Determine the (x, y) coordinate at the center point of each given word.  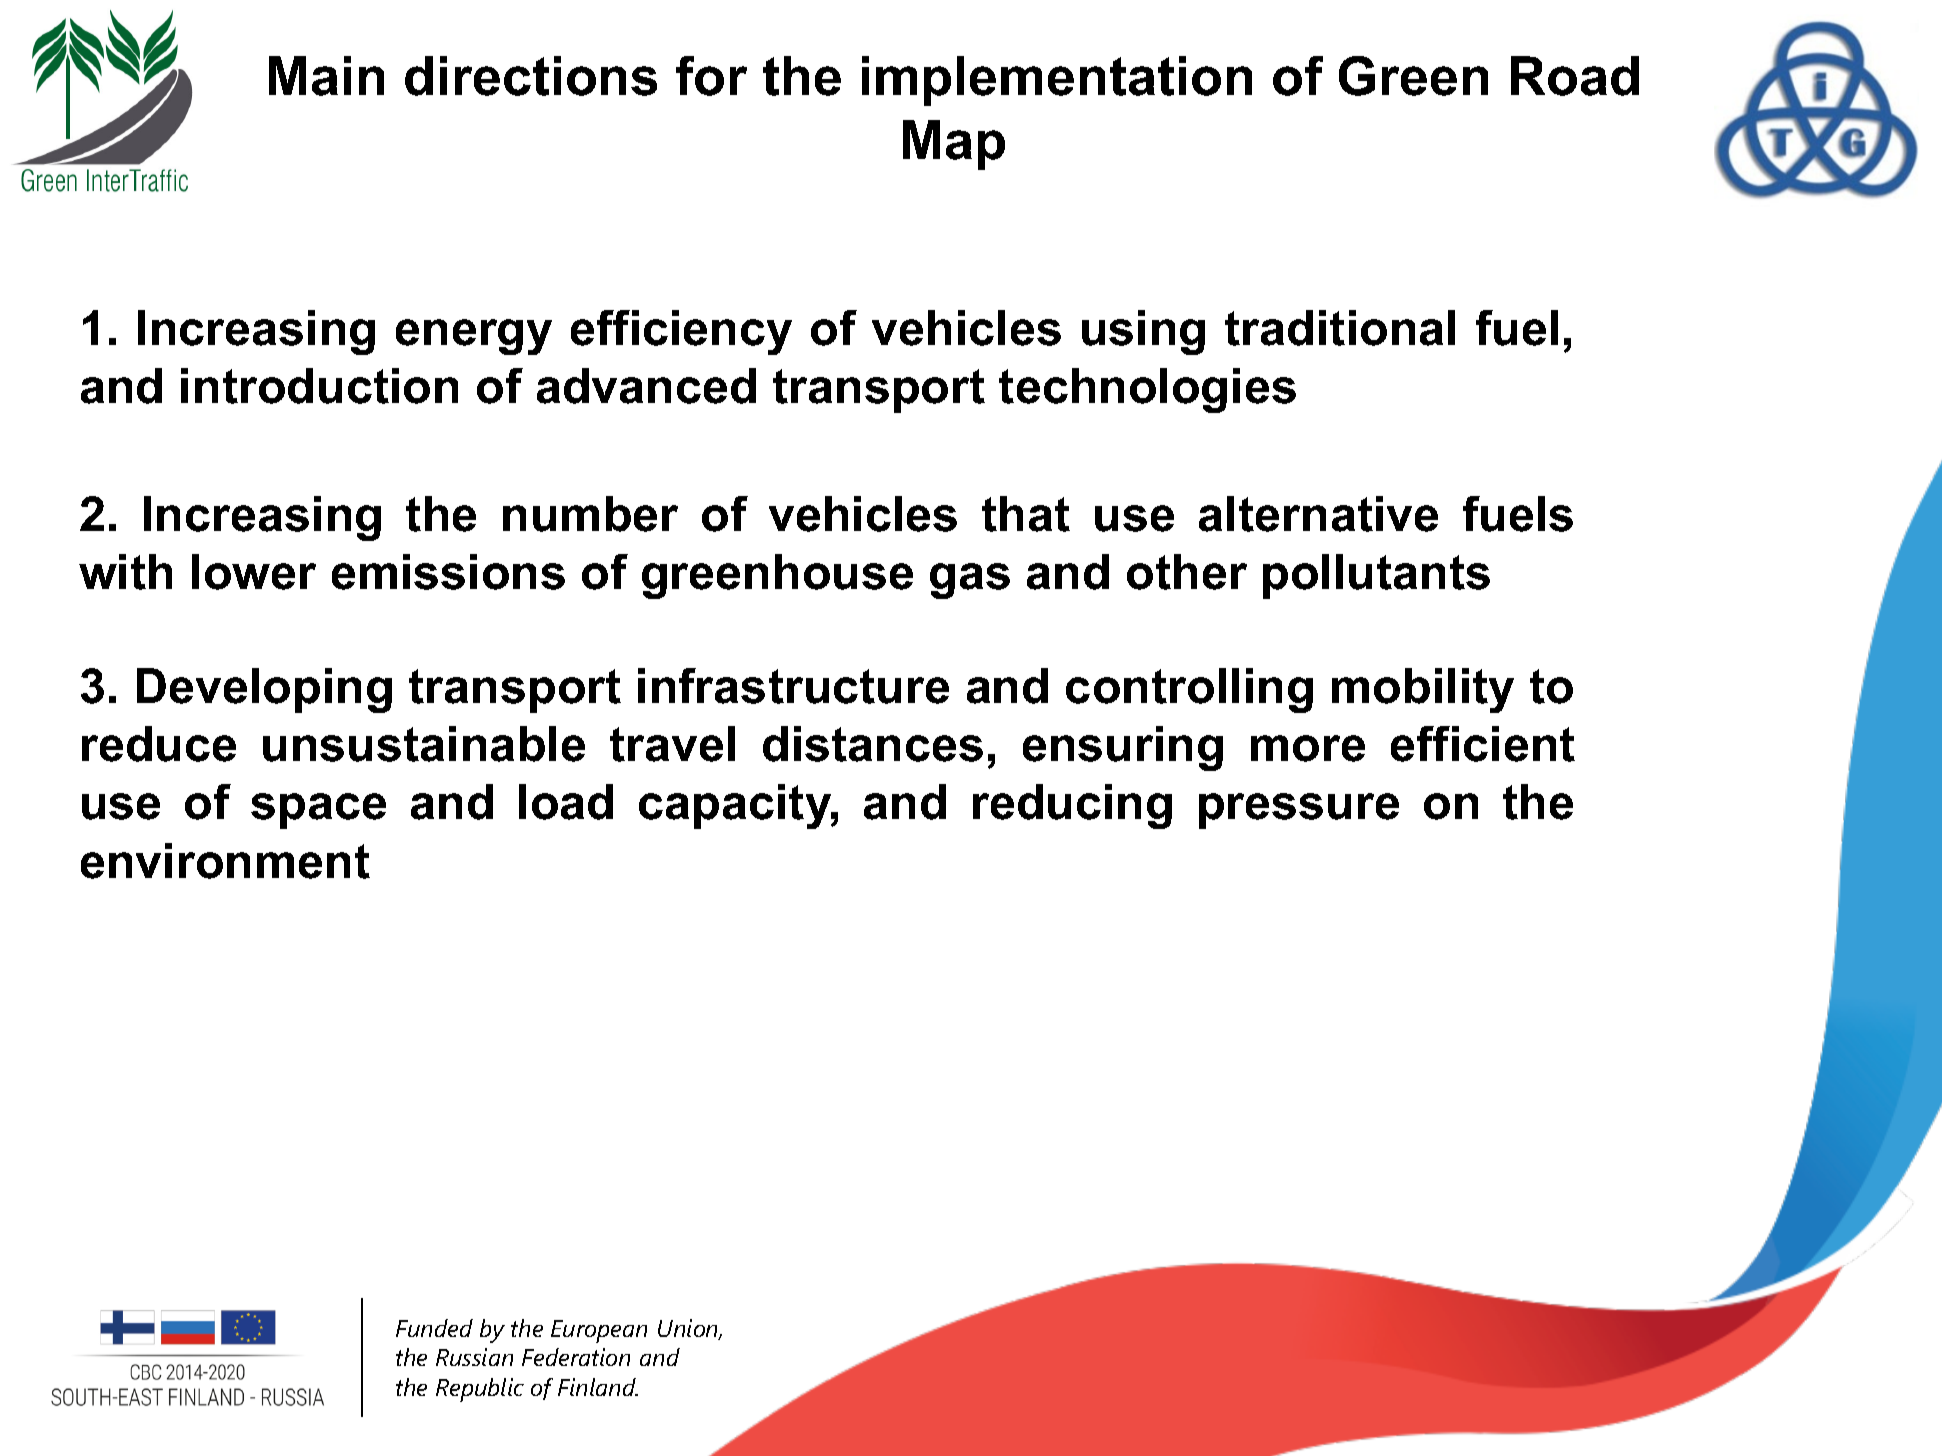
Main (326, 76)
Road (1575, 76)
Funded (434, 1328)
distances (873, 744)
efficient (1483, 744)
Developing (264, 690)
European (599, 1331)
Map (954, 145)
